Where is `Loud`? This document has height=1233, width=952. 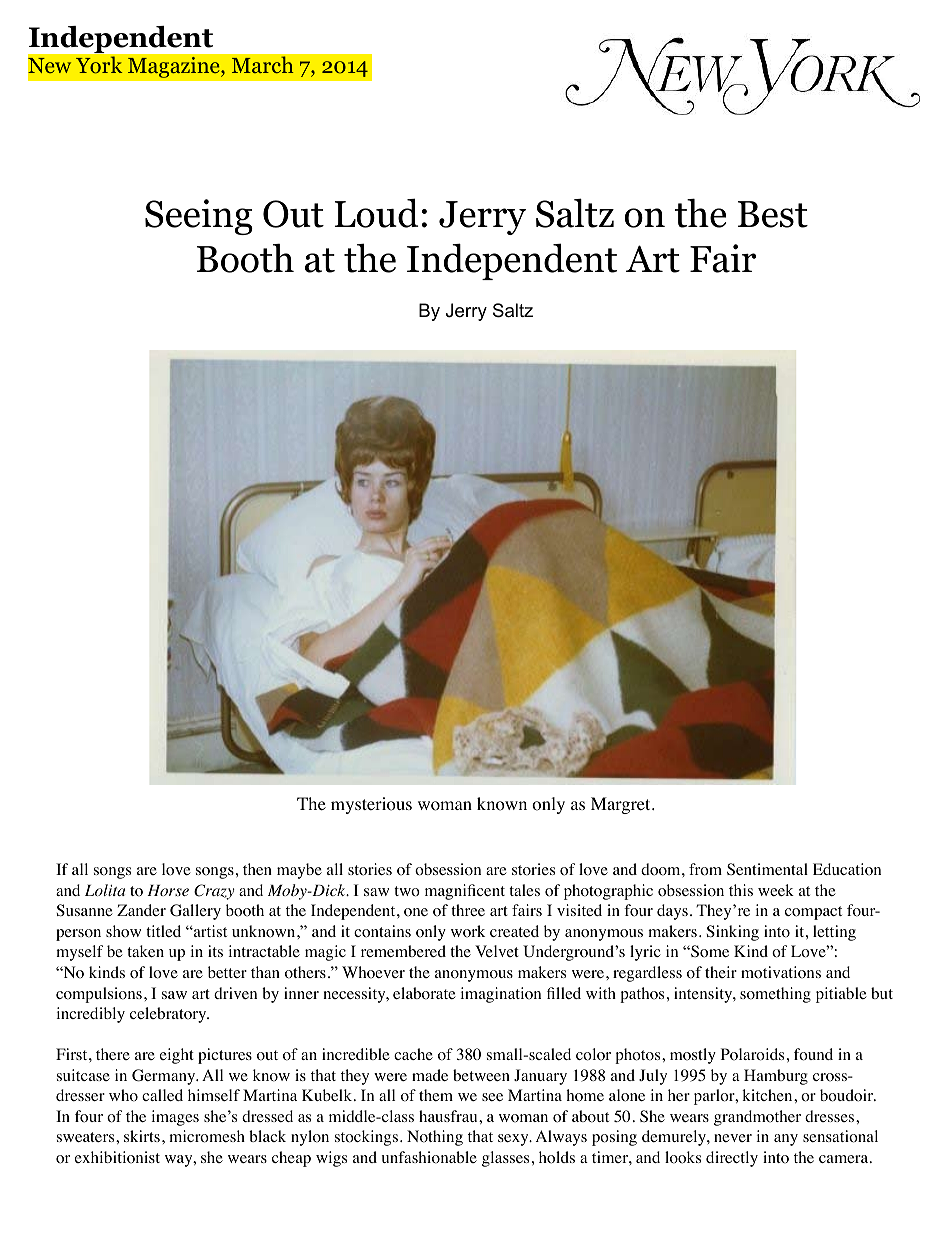
Loud is located at coordinates (376, 213).
